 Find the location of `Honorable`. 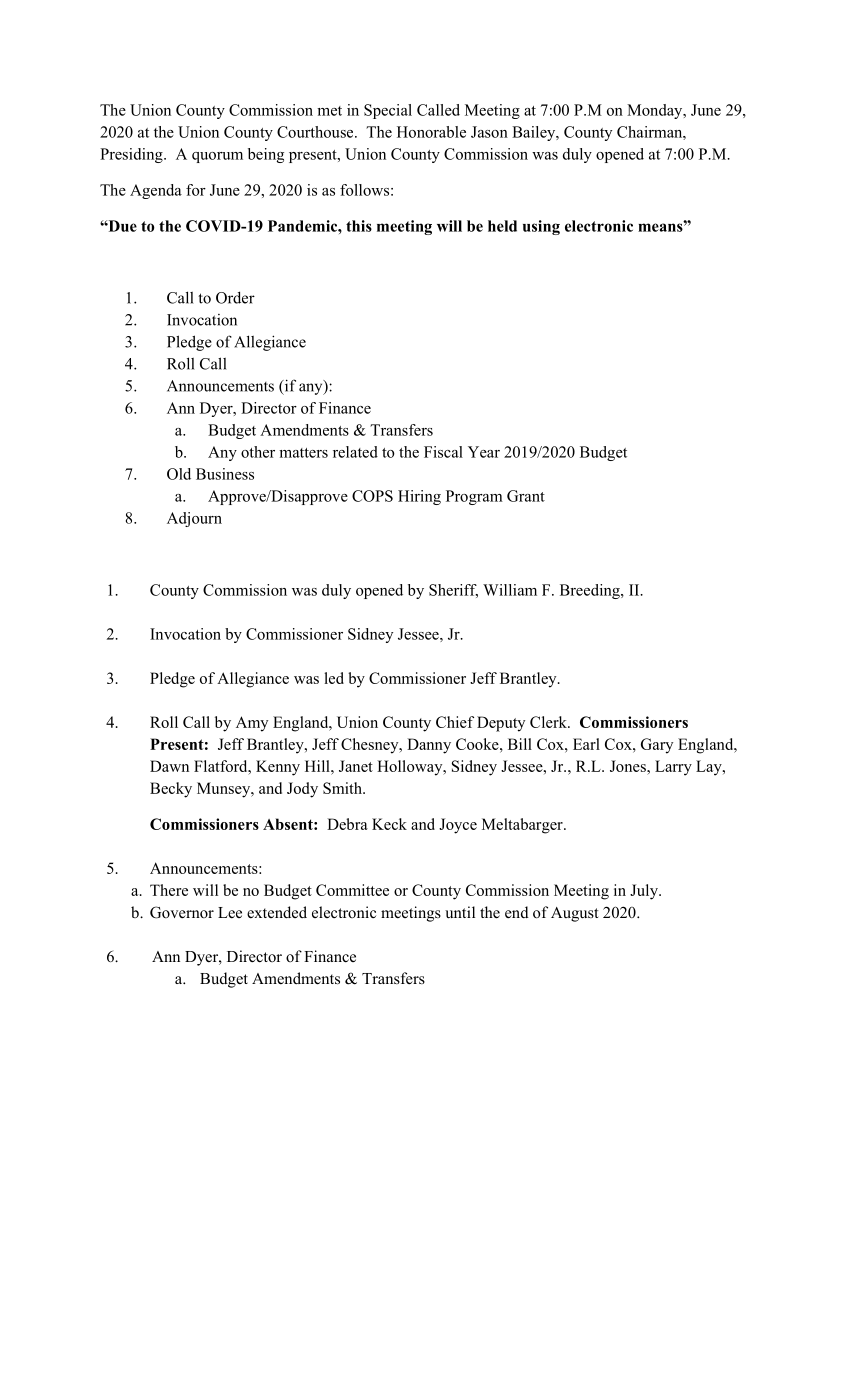

Honorable is located at coordinates (431, 132).
